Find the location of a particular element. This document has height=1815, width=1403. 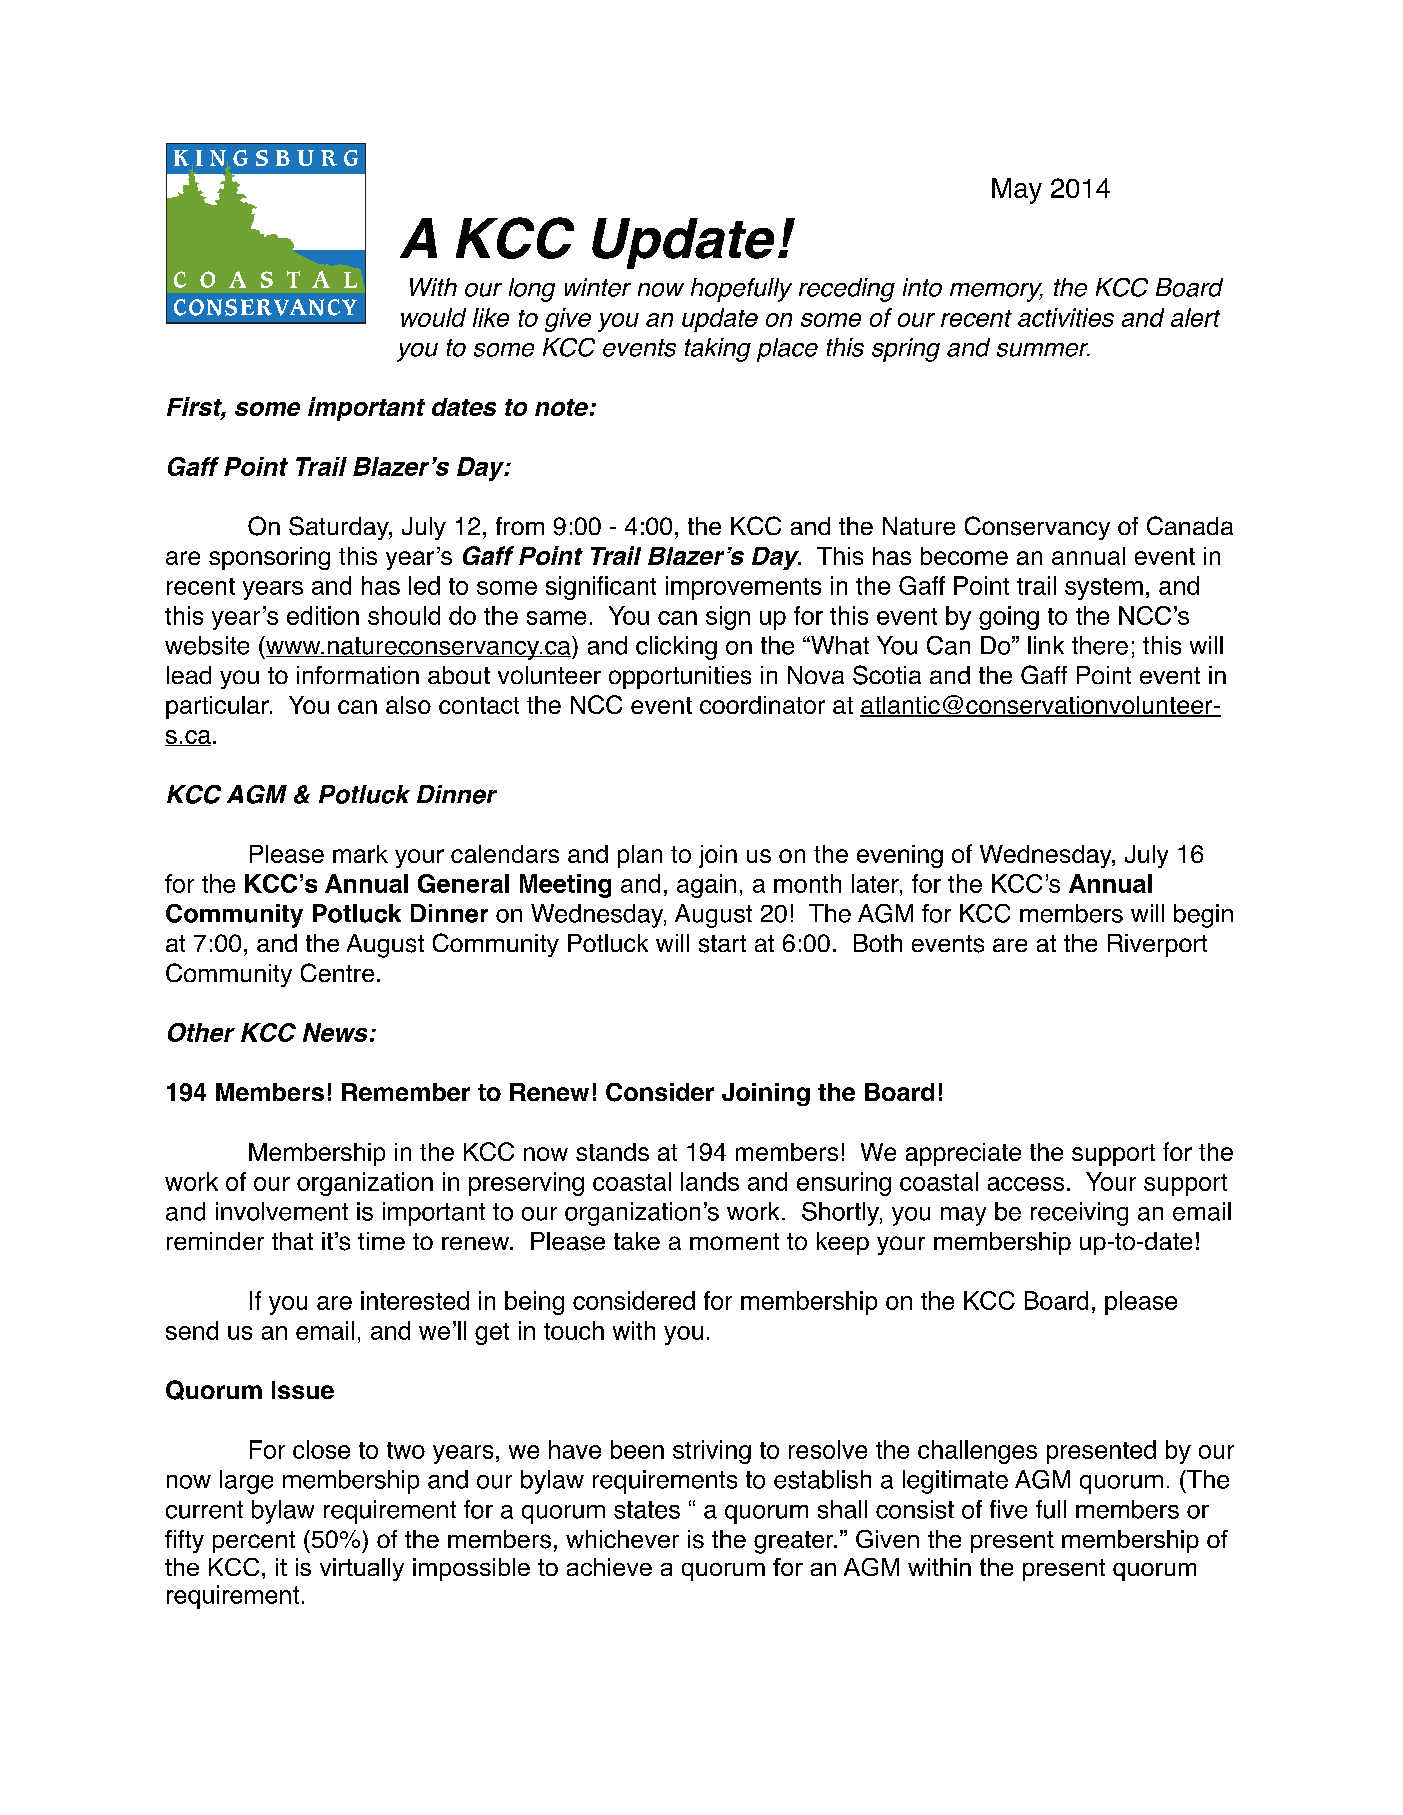

would is located at coordinates (433, 317).
